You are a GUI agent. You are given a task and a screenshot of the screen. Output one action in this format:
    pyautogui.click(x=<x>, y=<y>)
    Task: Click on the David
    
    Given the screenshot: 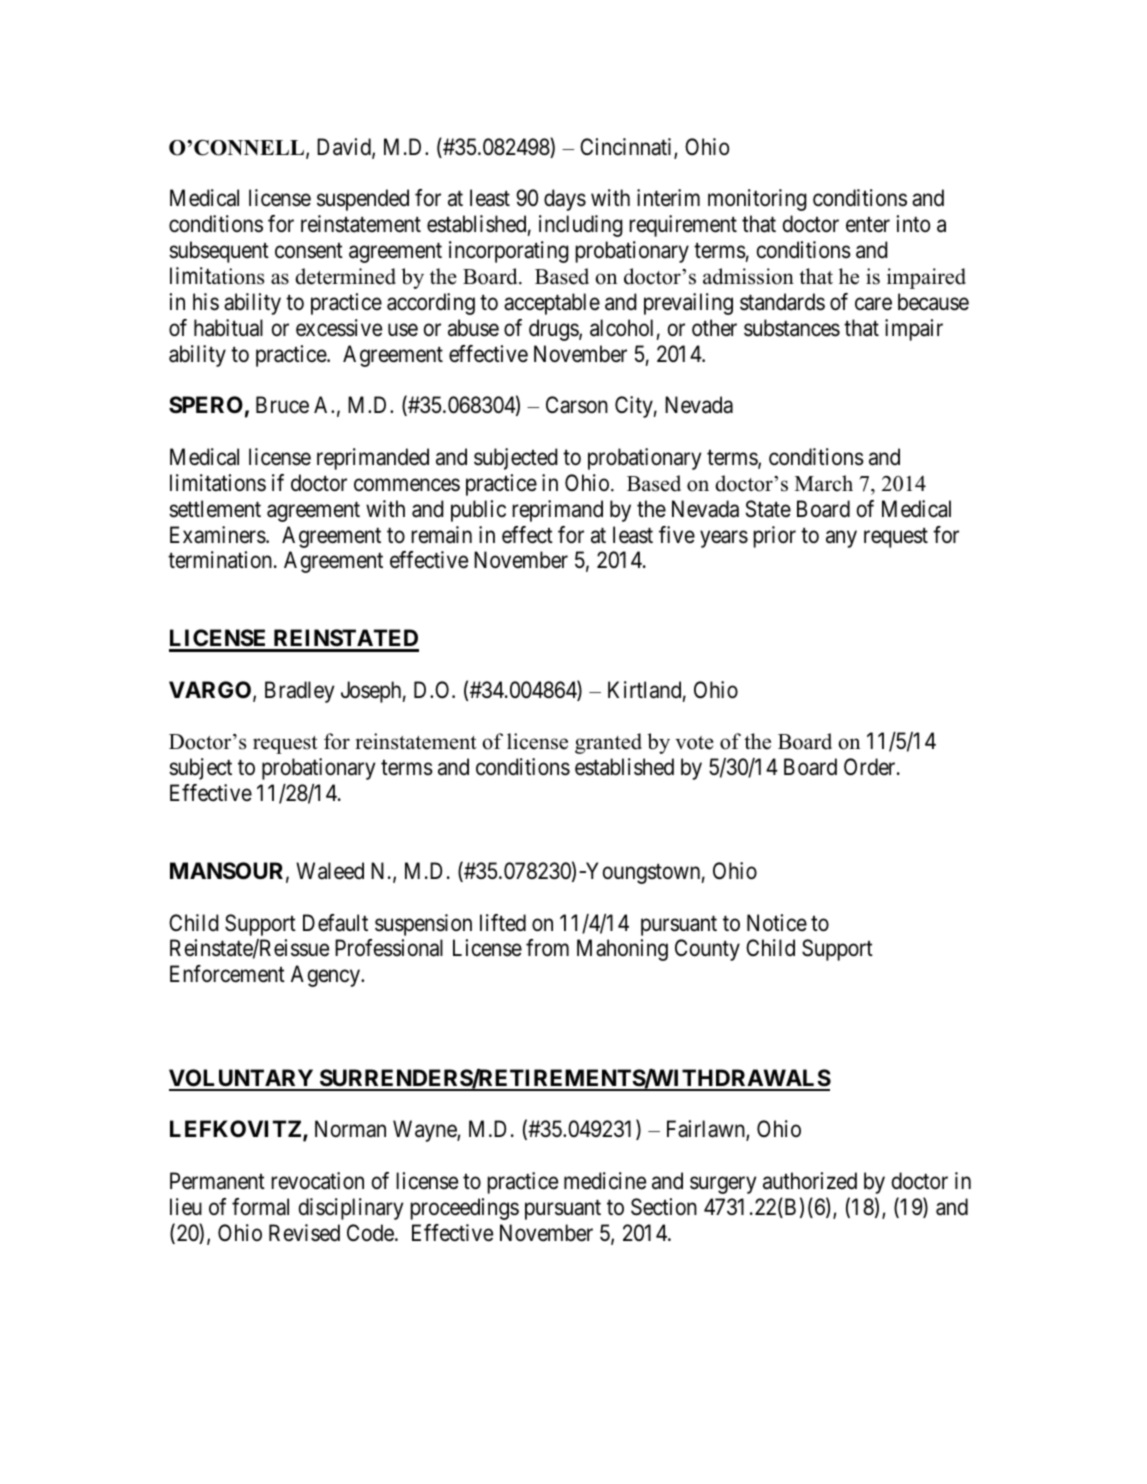 What is the action you would take?
    pyautogui.click(x=345, y=148)
